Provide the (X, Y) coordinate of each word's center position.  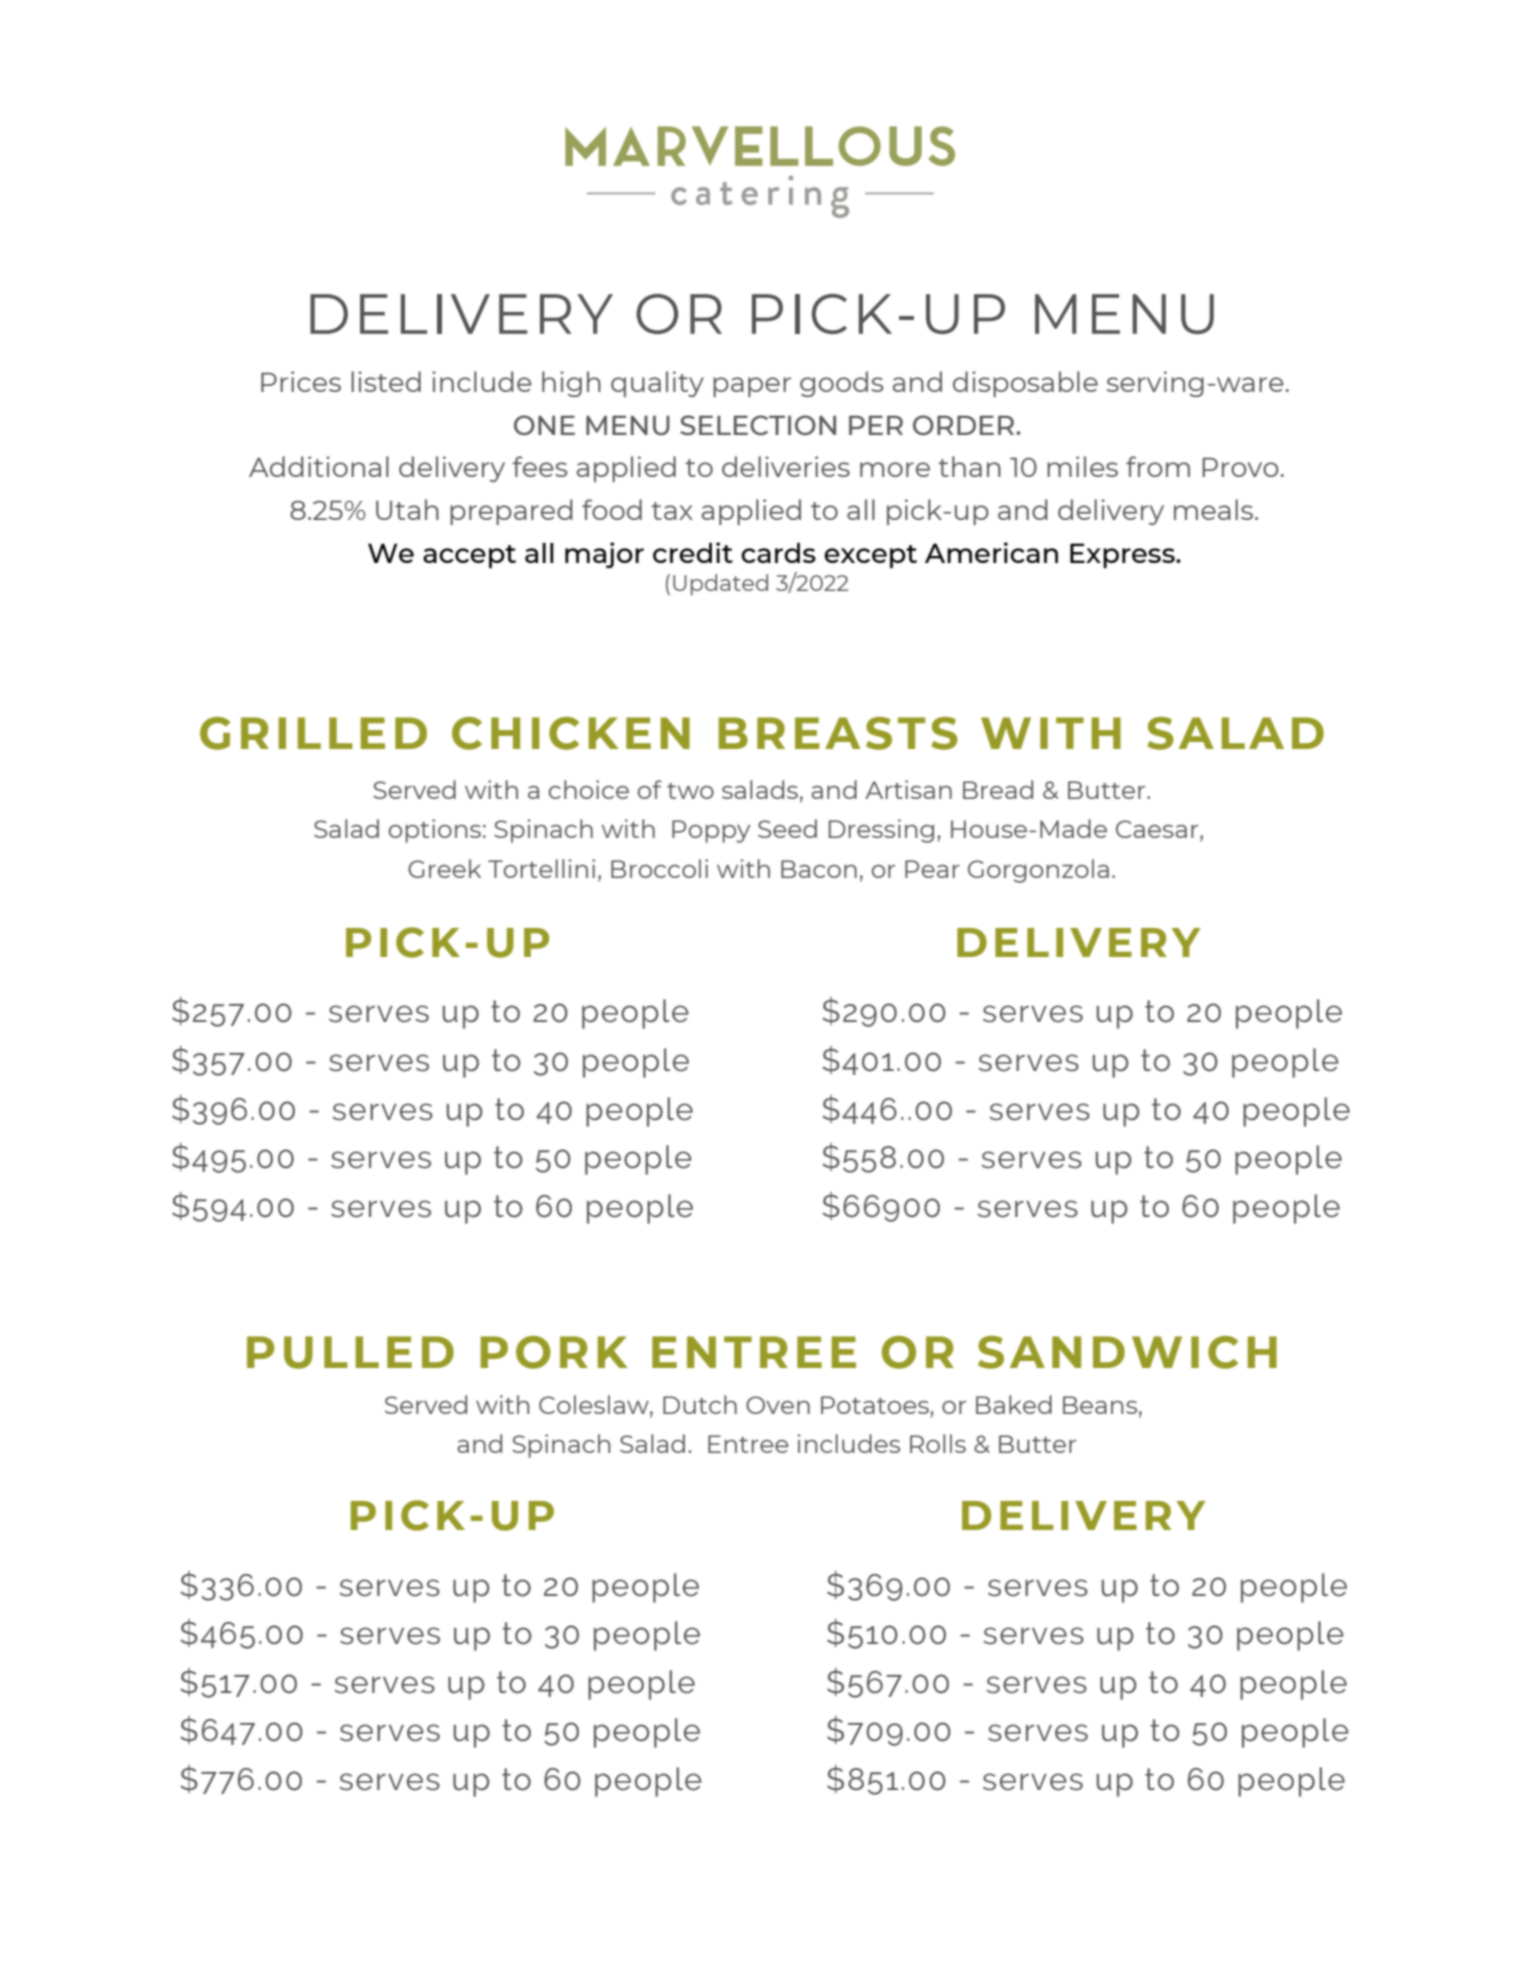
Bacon (819, 869)
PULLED (350, 1352)
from (1158, 466)
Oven (778, 1405)
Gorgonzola (1038, 871)
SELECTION (758, 425)
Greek (444, 868)
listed (386, 381)
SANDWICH (1127, 1352)
